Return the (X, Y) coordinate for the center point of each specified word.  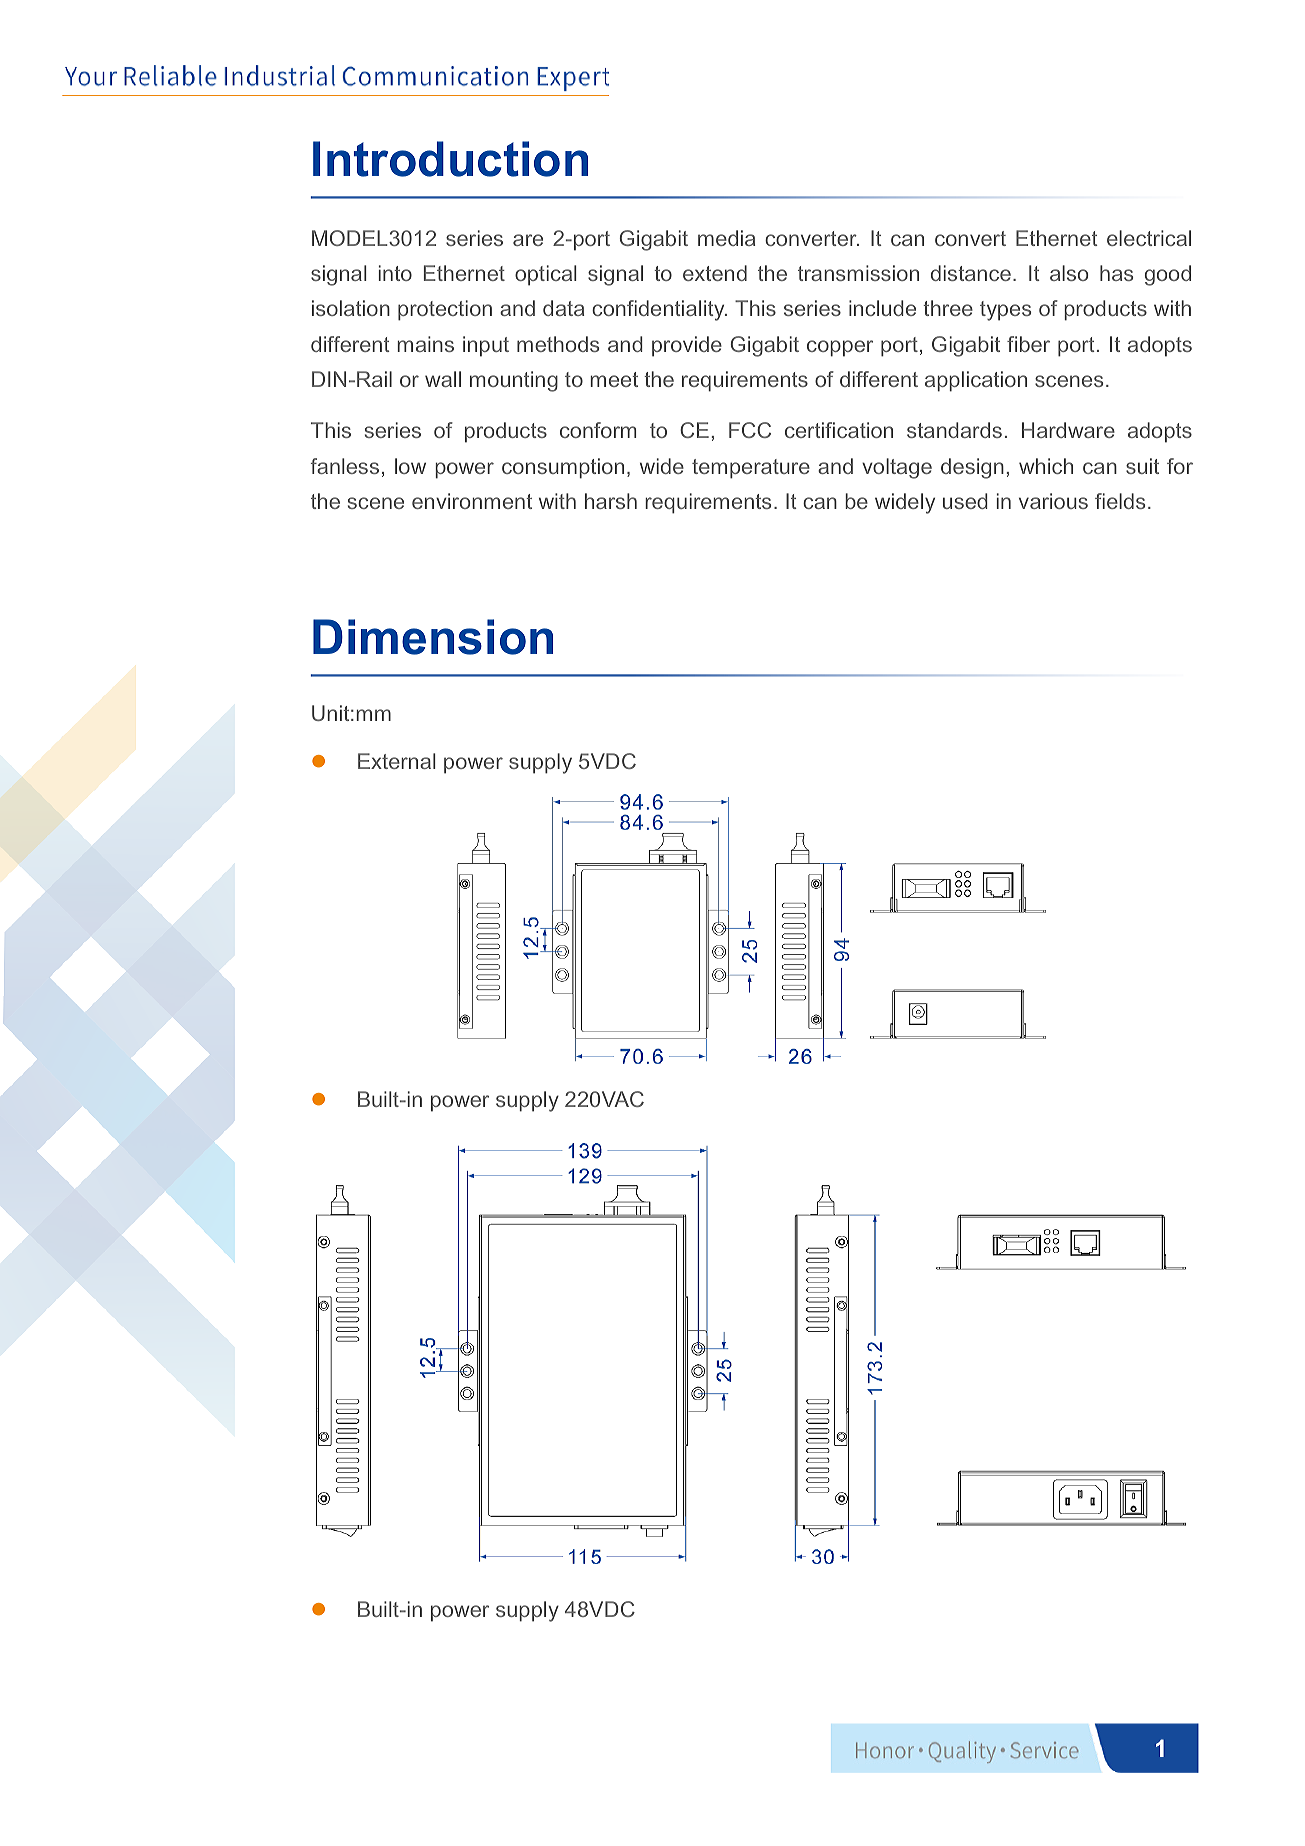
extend (715, 273)
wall (443, 379)
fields (1120, 501)
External (397, 761)
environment (472, 501)
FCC (750, 430)
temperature (751, 469)
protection (445, 310)
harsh (611, 501)
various (1053, 501)
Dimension (433, 637)
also (1069, 273)
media (726, 238)
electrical (1149, 238)
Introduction (450, 159)
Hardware (1068, 430)
